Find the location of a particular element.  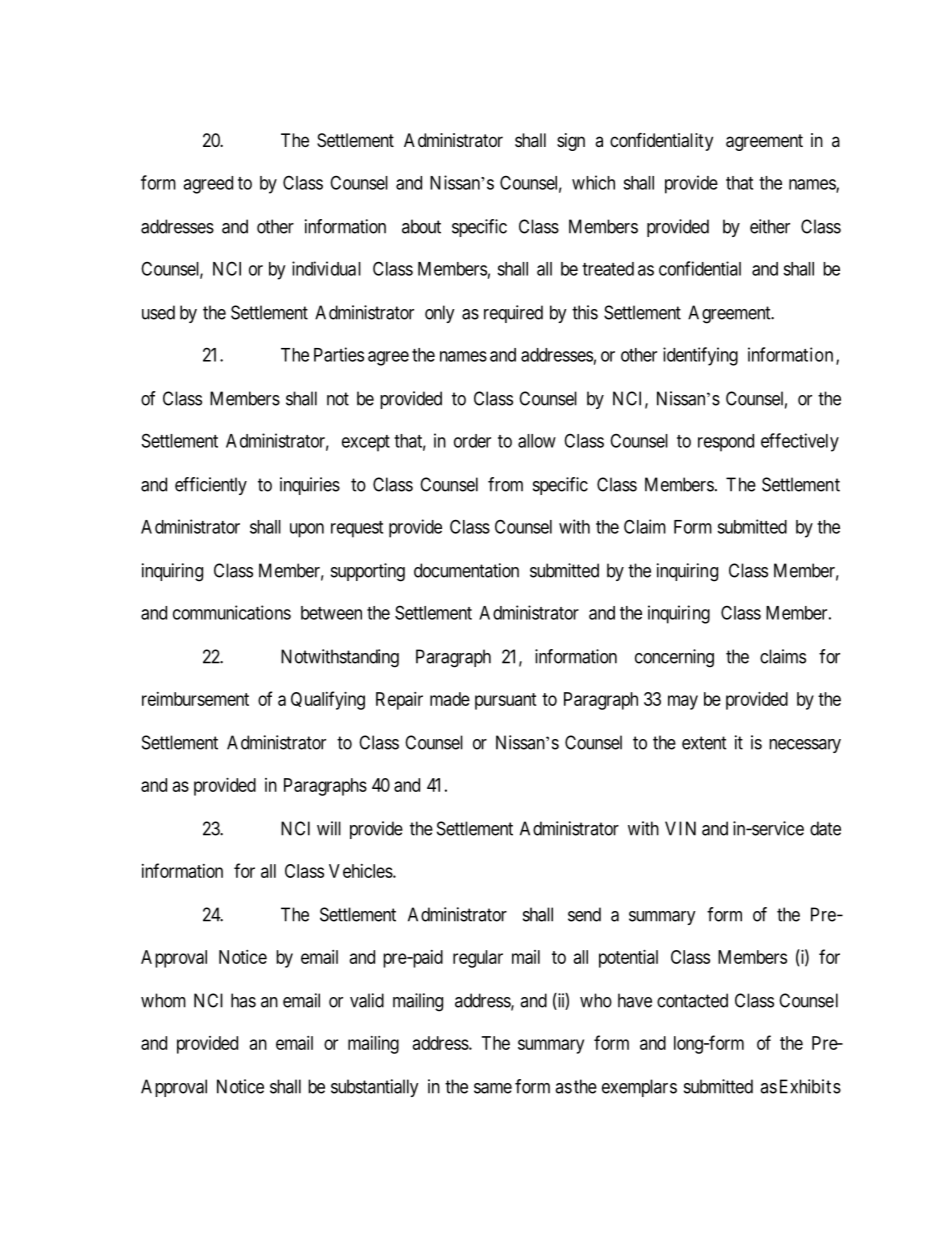

sign is located at coordinates (571, 142).
